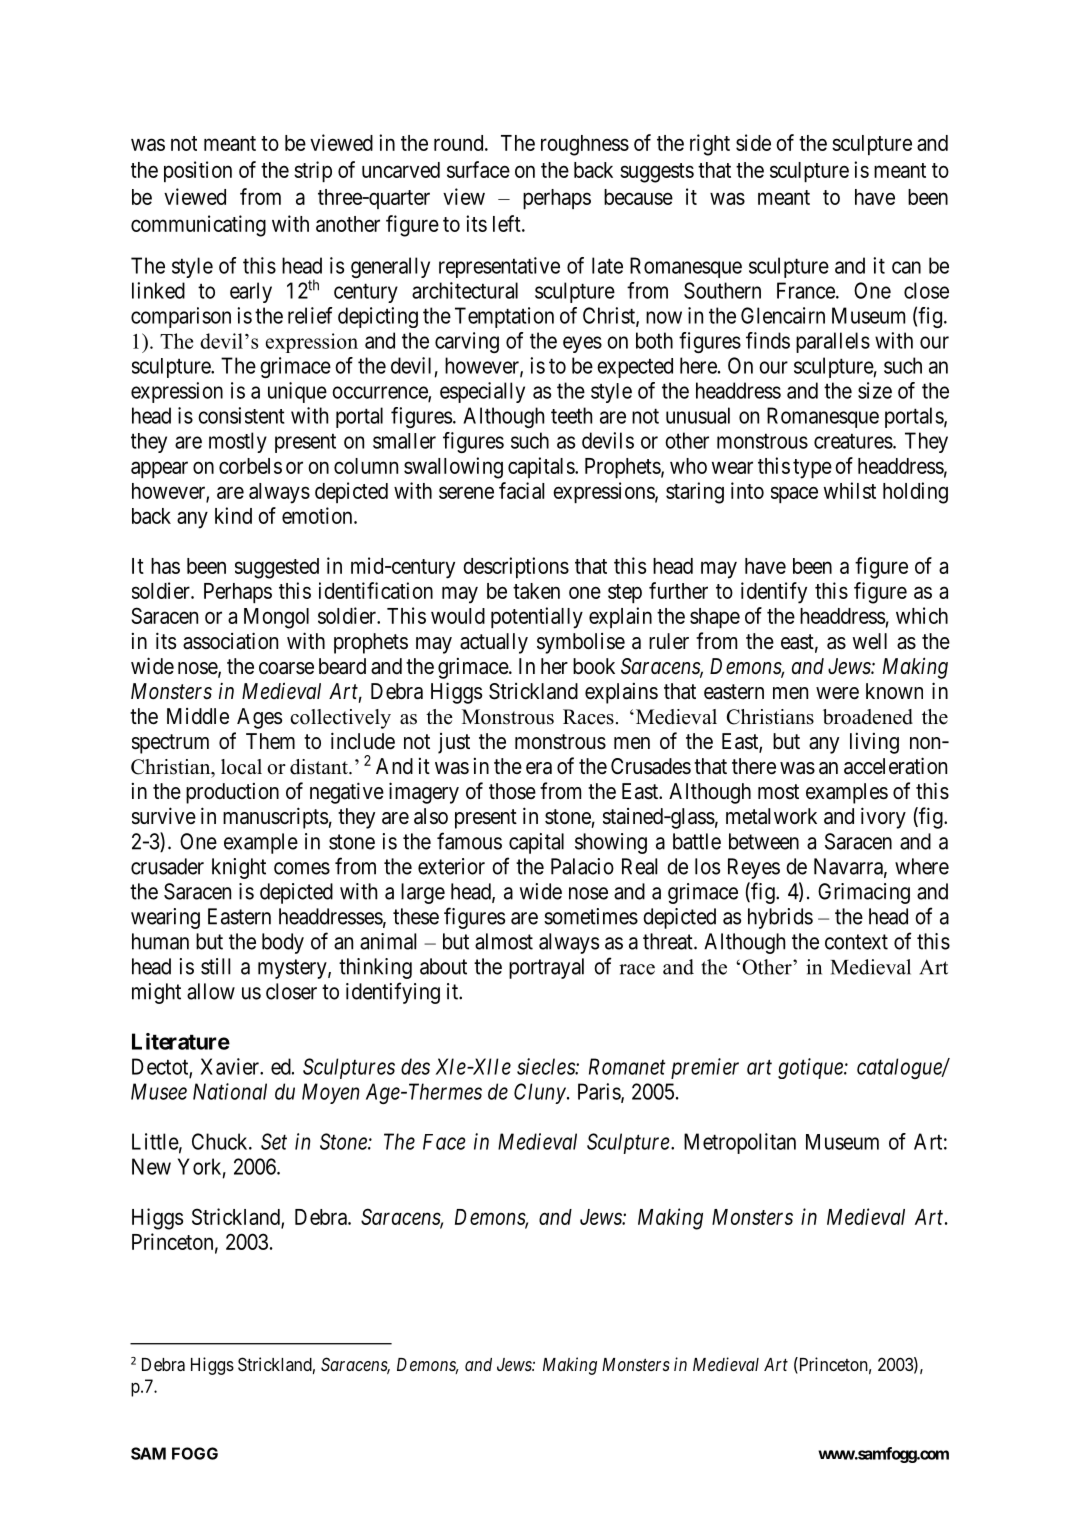 This page has width=1079, height=1527. I want to click on position, so click(198, 171).
